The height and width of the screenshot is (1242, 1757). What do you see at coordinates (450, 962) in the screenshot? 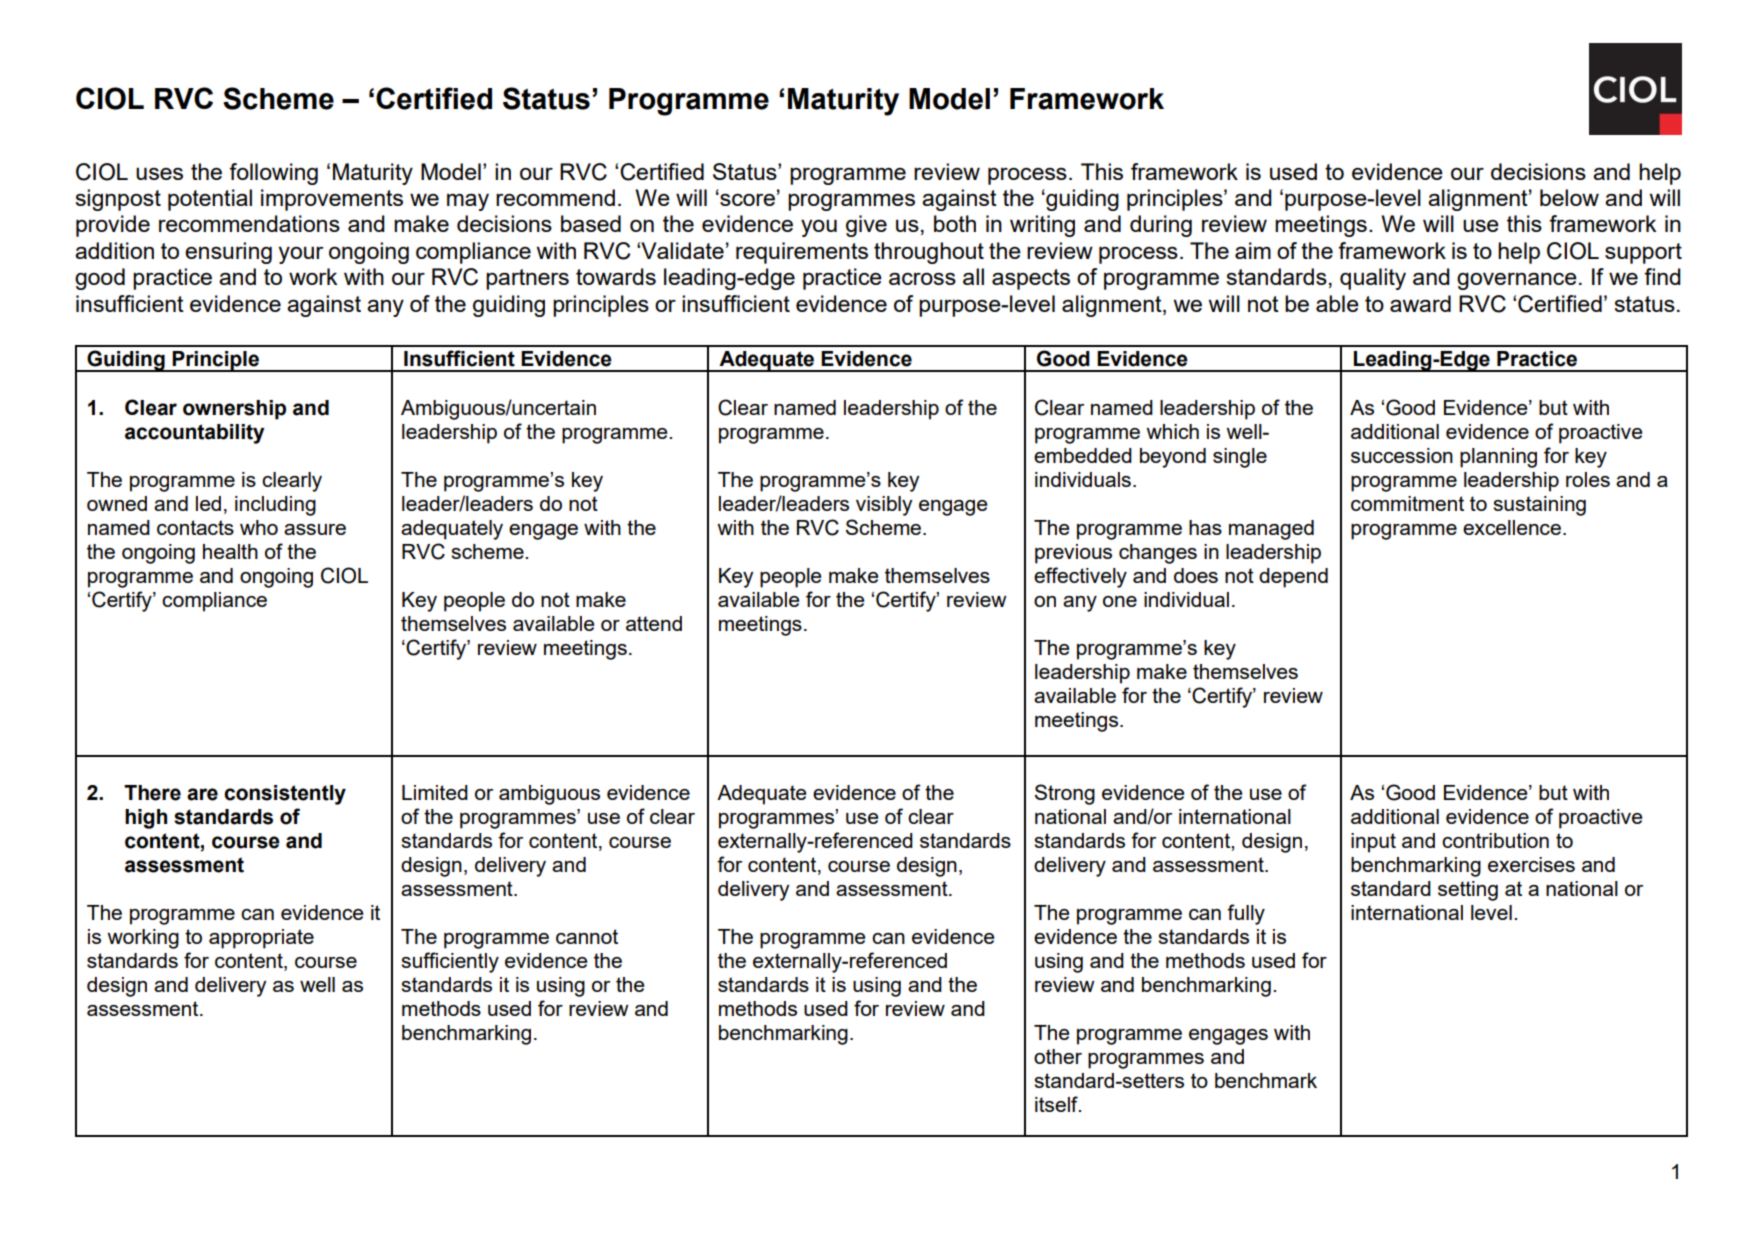
I see `sufficiently` at bounding box center [450, 962].
